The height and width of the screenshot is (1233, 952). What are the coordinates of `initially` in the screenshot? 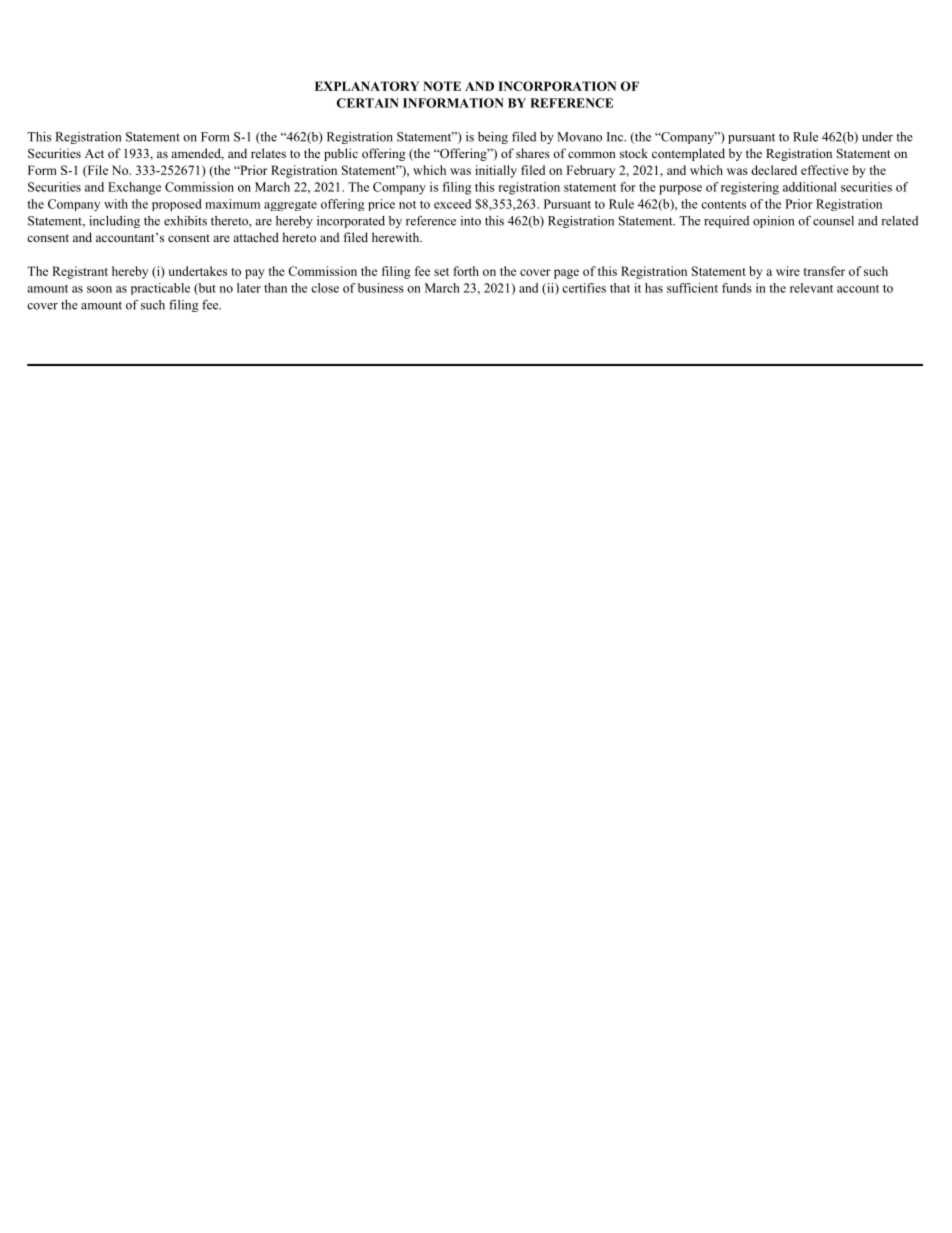 It's located at (496, 171).
